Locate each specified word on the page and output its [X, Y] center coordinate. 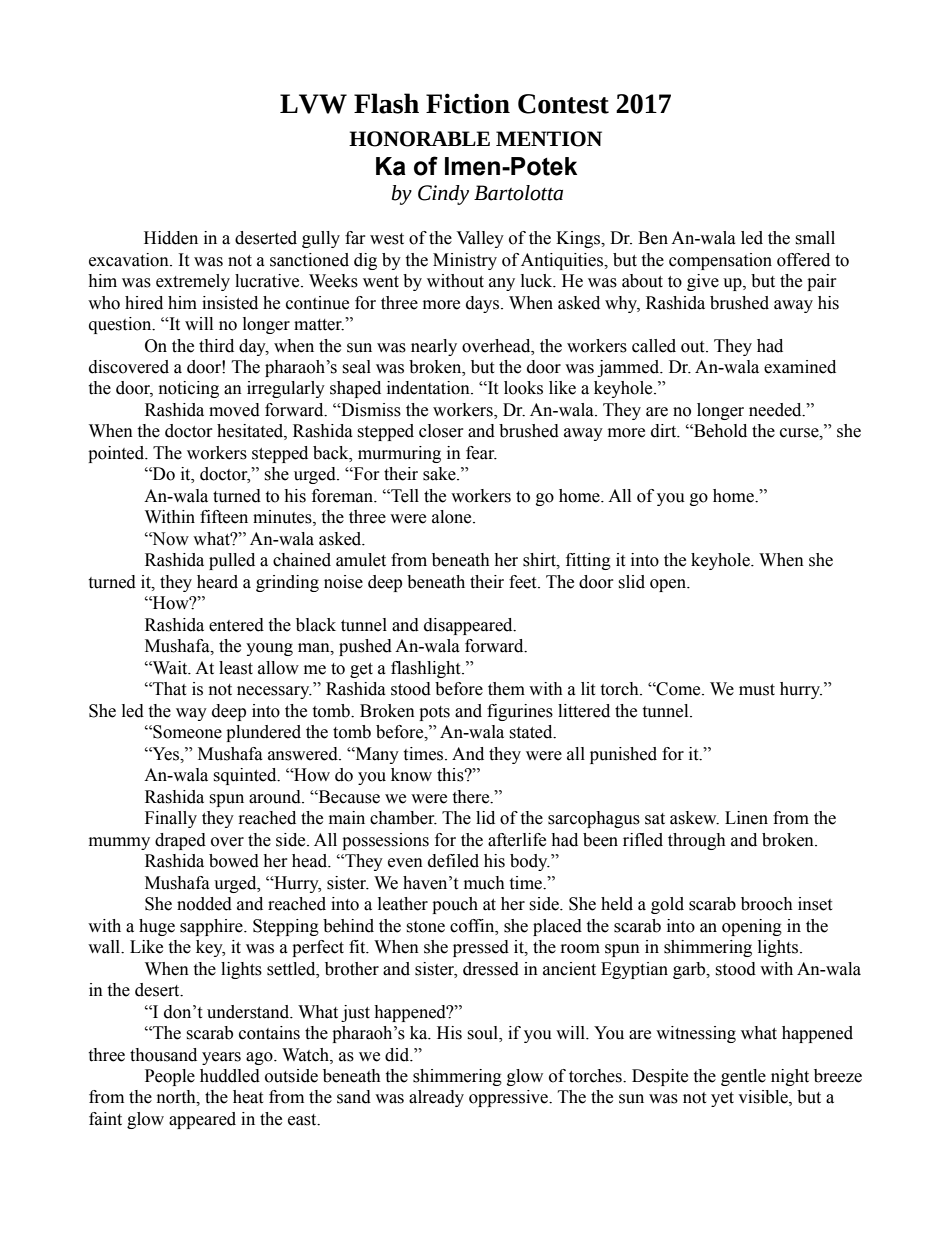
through [697, 841]
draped [180, 841]
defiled [453, 861]
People [170, 1077]
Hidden [171, 238]
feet [524, 582]
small [815, 238]
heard [217, 582]
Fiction [468, 103]
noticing [189, 389]
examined [800, 367]
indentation [429, 388]
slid [631, 582]
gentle [743, 1077]
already [436, 1098]
